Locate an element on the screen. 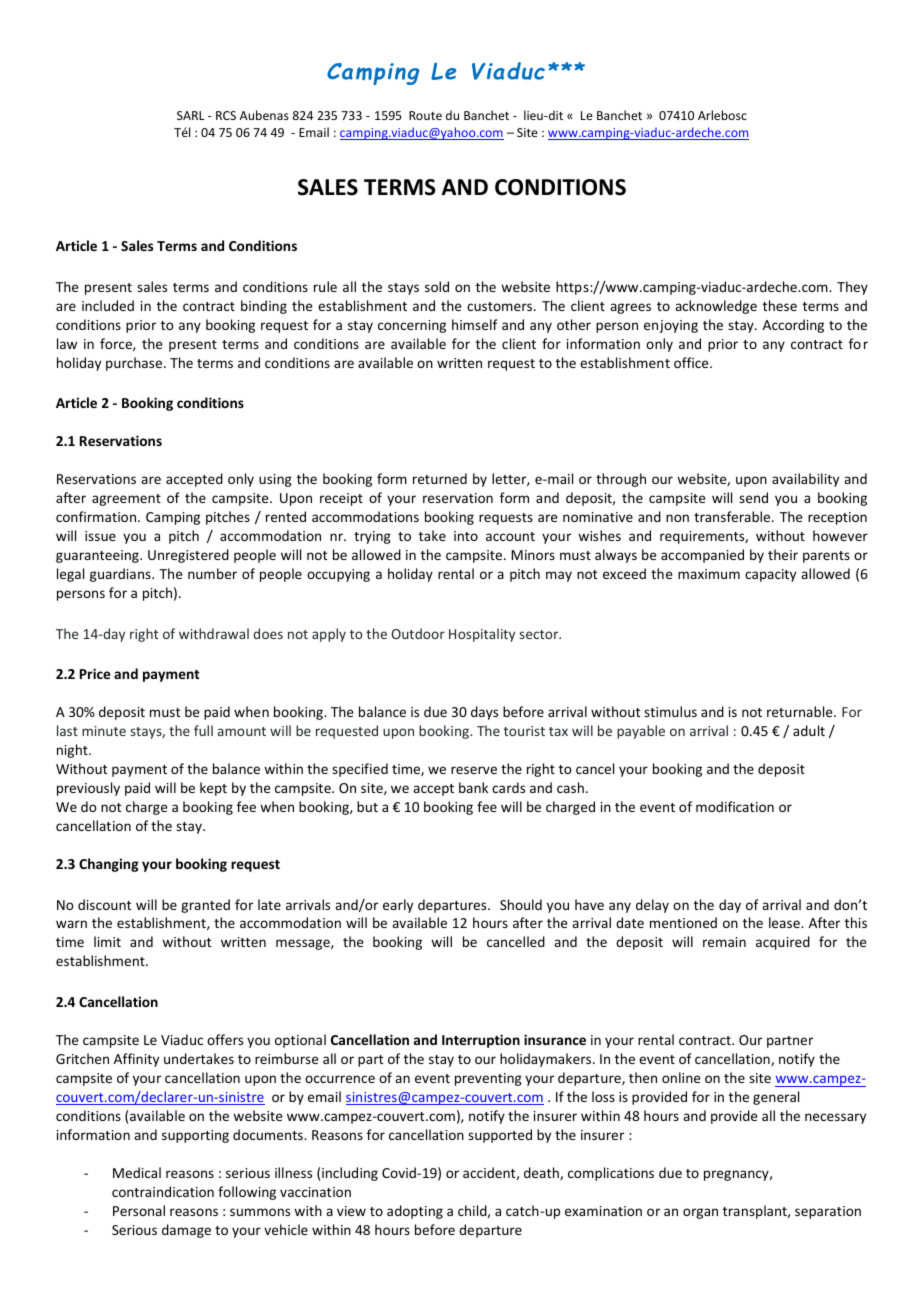  adopting is located at coordinates (415, 1212).
